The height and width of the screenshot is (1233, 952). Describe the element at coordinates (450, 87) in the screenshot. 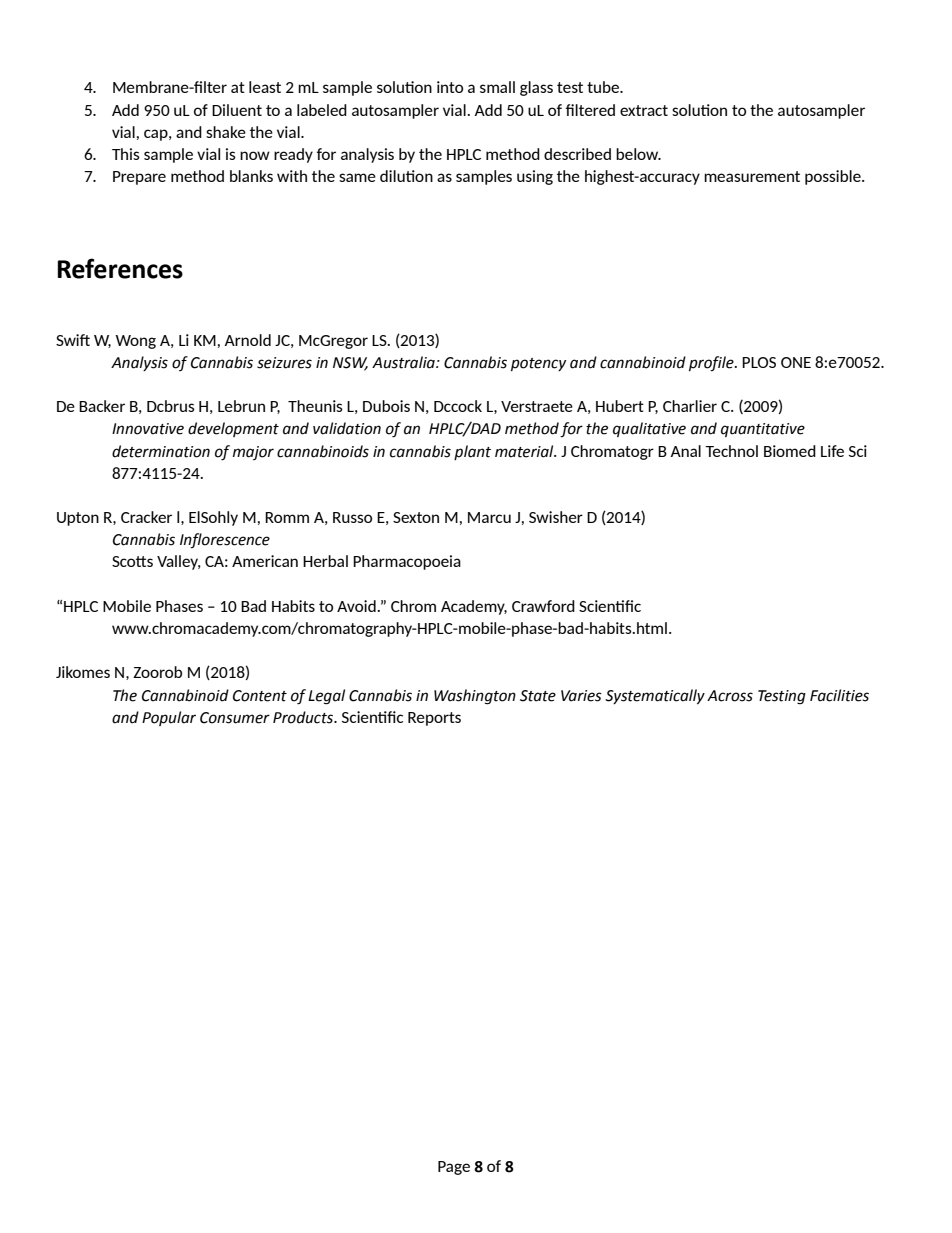

I see `into` at that location.
